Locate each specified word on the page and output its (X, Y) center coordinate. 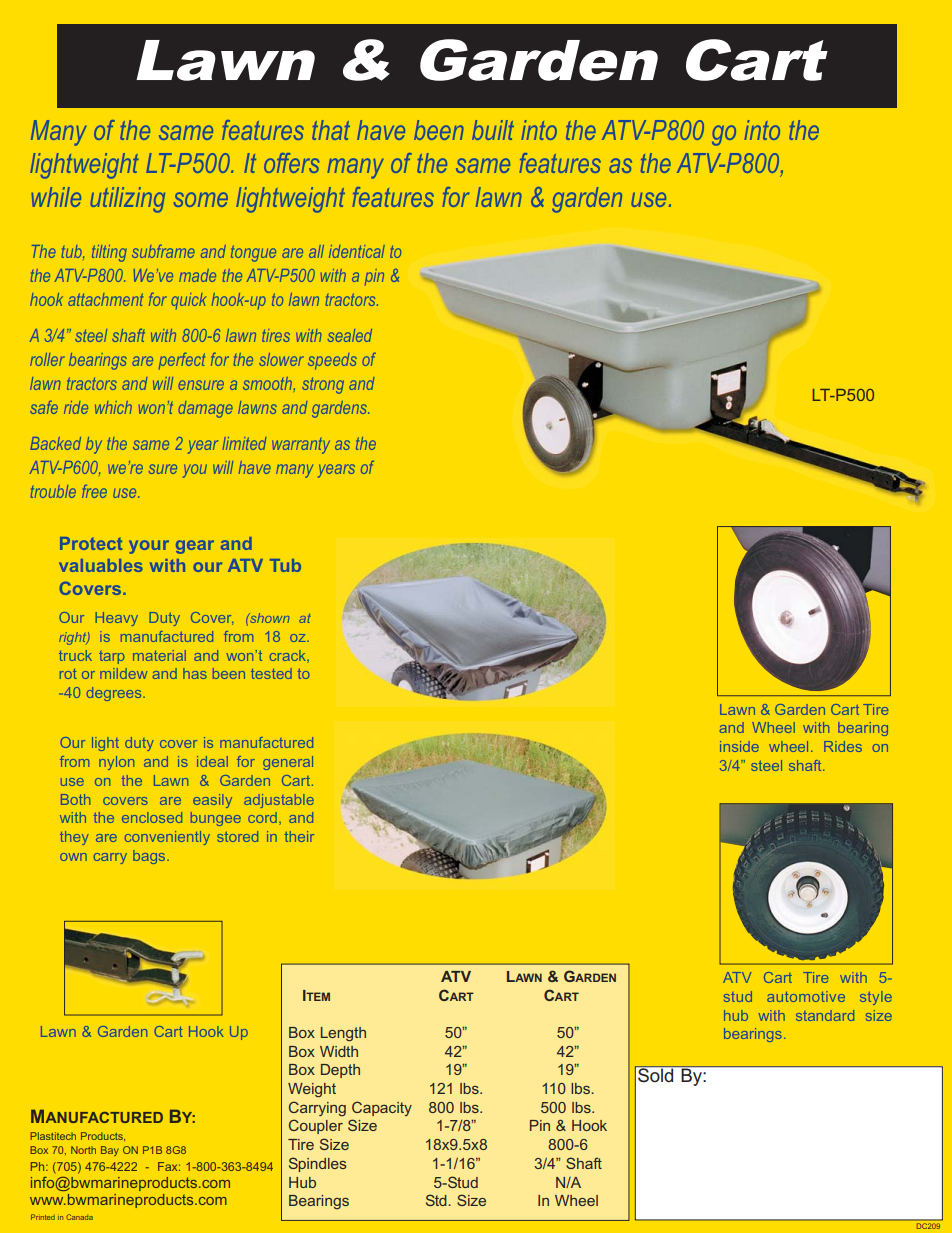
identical (357, 251)
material (159, 655)
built (493, 130)
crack (289, 655)
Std (436, 1200)
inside (739, 746)
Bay (110, 1151)
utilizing (128, 200)
